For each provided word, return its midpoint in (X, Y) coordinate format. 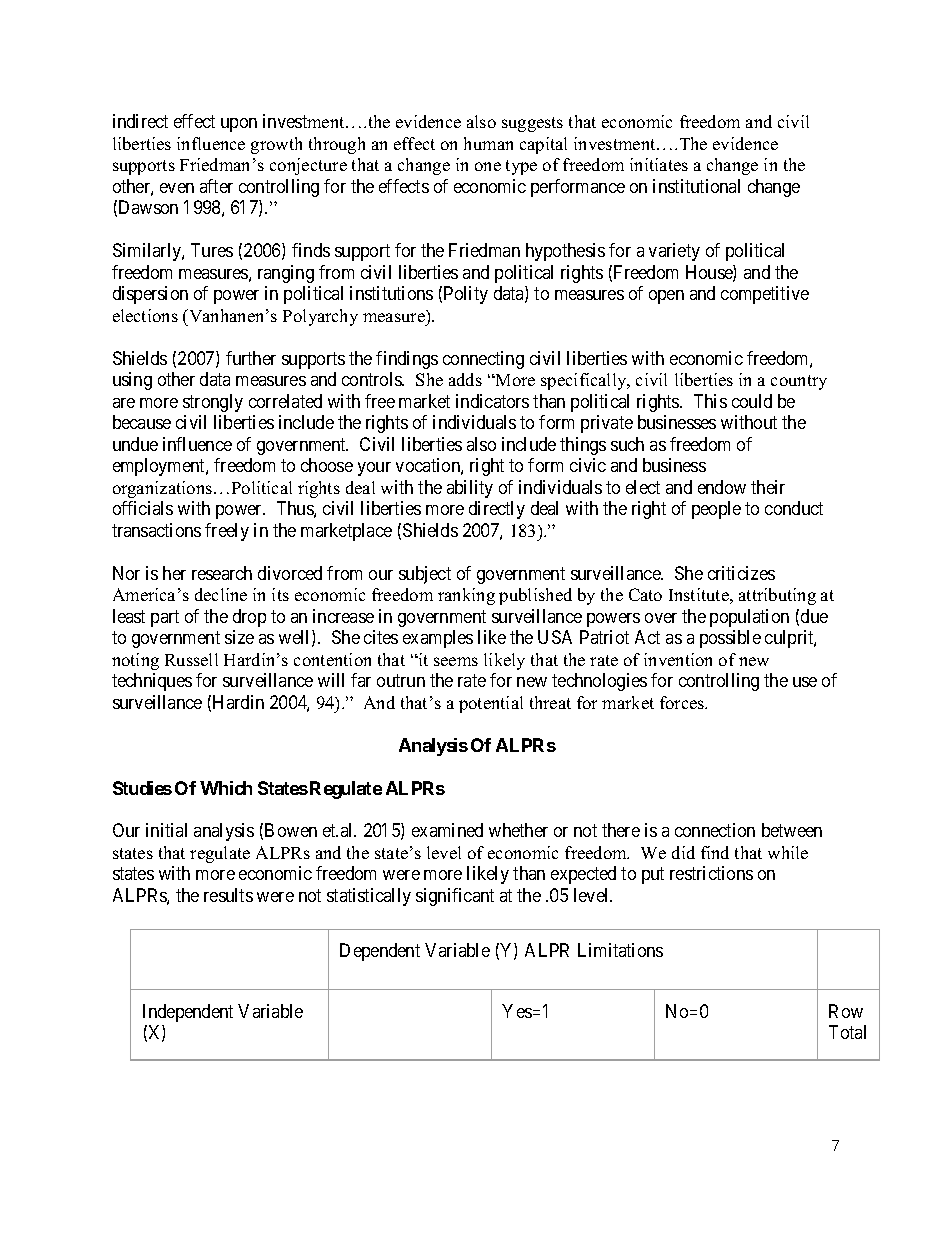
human (488, 143)
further (251, 358)
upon (239, 125)
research (222, 573)
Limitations (620, 950)
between (792, 830)
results (228, 895)
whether (518, 830)
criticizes (741, 573)
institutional (696, 186)
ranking (466, 596)
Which (226, 788)
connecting (483, 360)
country (799, 382)
